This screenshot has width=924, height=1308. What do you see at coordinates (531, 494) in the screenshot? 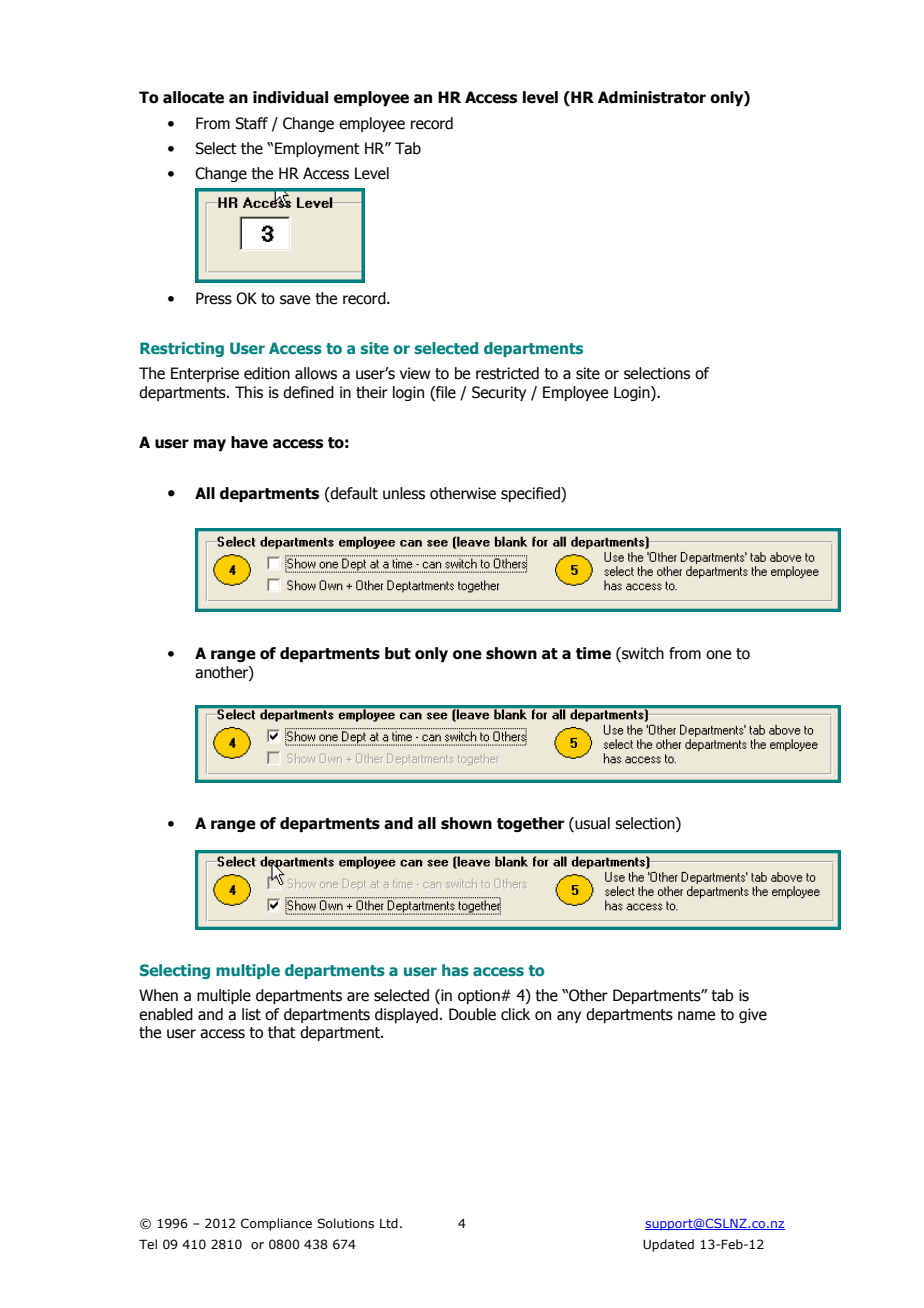
I see `specified` at bounding box center [531, 494].
